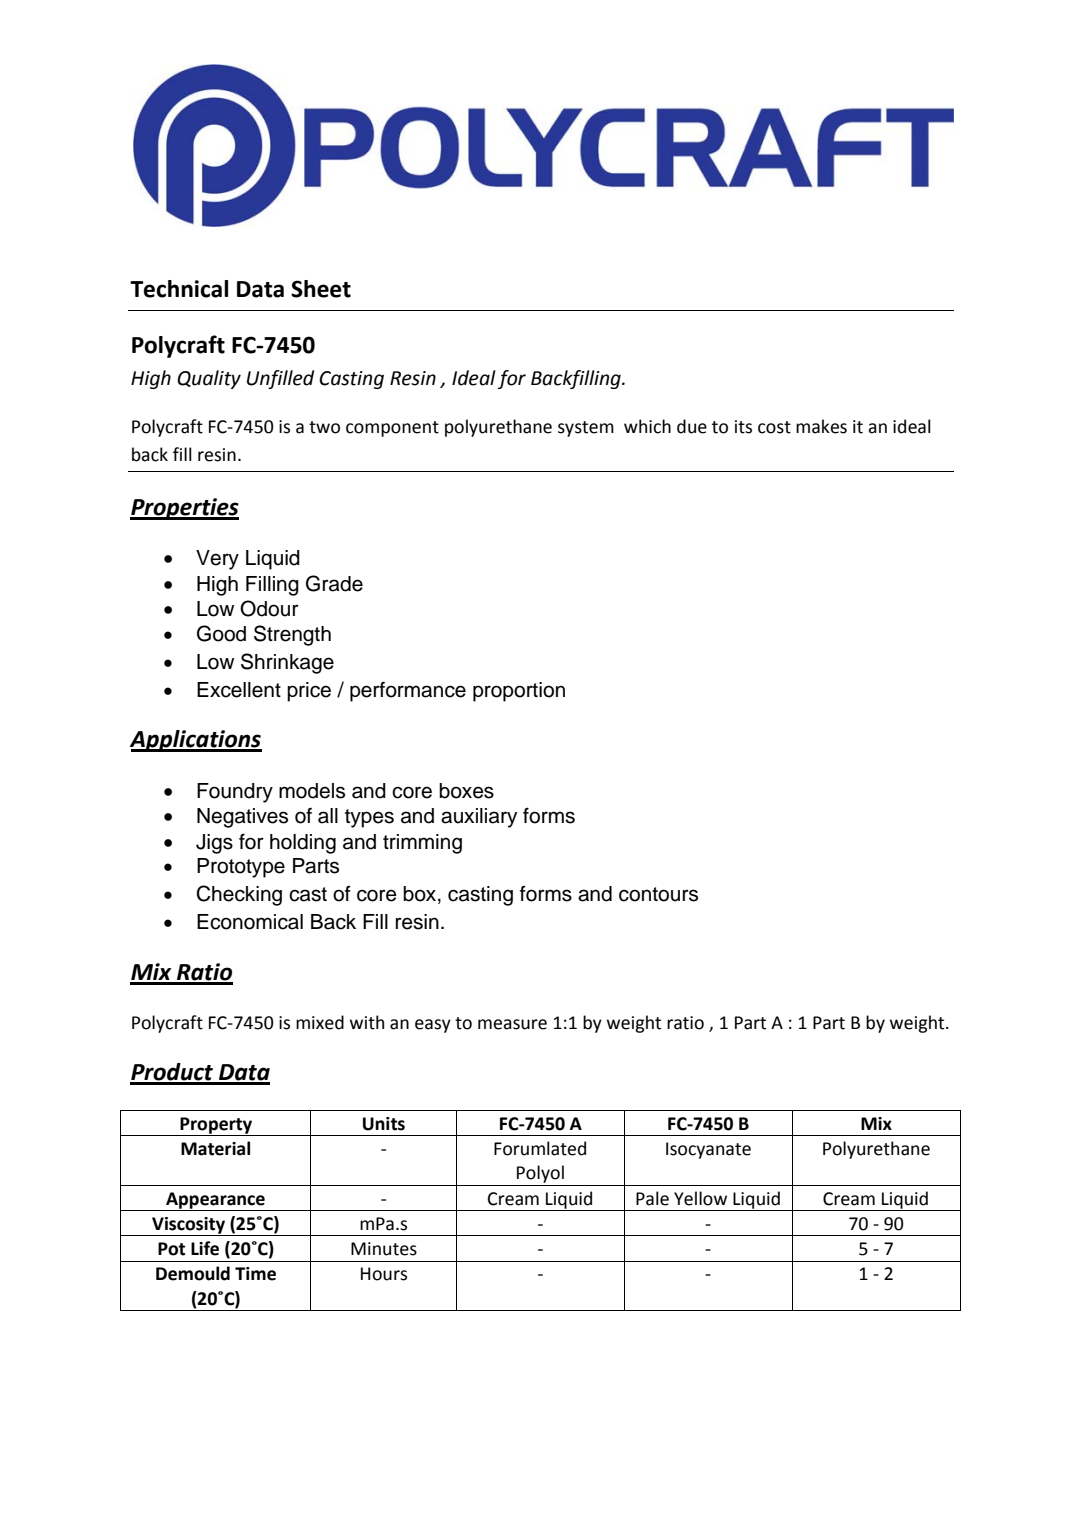 Image resolution: width=1081 pixels, height=1529 pixels. What do you see at coordinates (512, 1024) in the document?
I see `measure` at bounding box center [512, 1024].
